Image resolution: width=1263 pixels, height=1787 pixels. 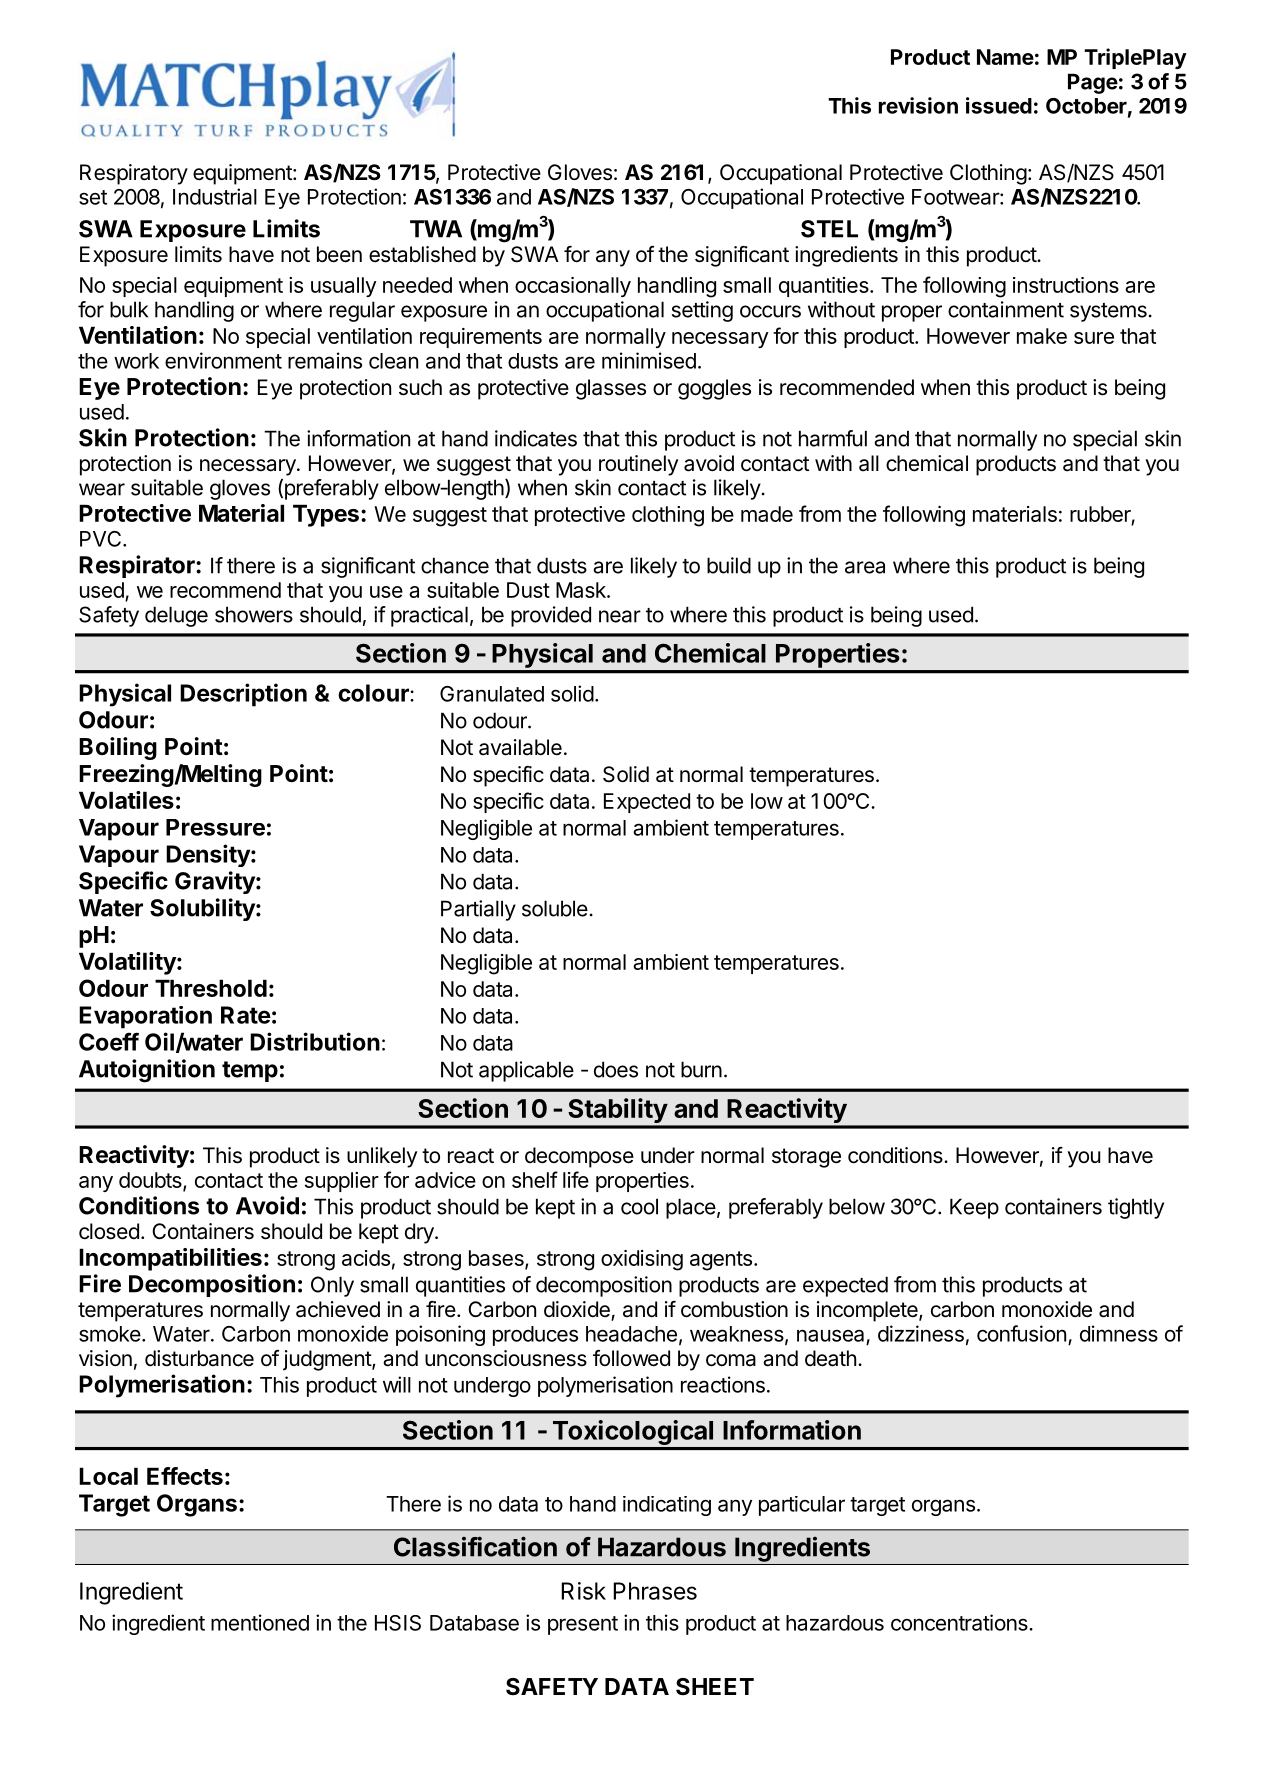 What do you see at coordinates (573, 287) in the image?
I see `occasionally` at bounding box center [573, 287].
